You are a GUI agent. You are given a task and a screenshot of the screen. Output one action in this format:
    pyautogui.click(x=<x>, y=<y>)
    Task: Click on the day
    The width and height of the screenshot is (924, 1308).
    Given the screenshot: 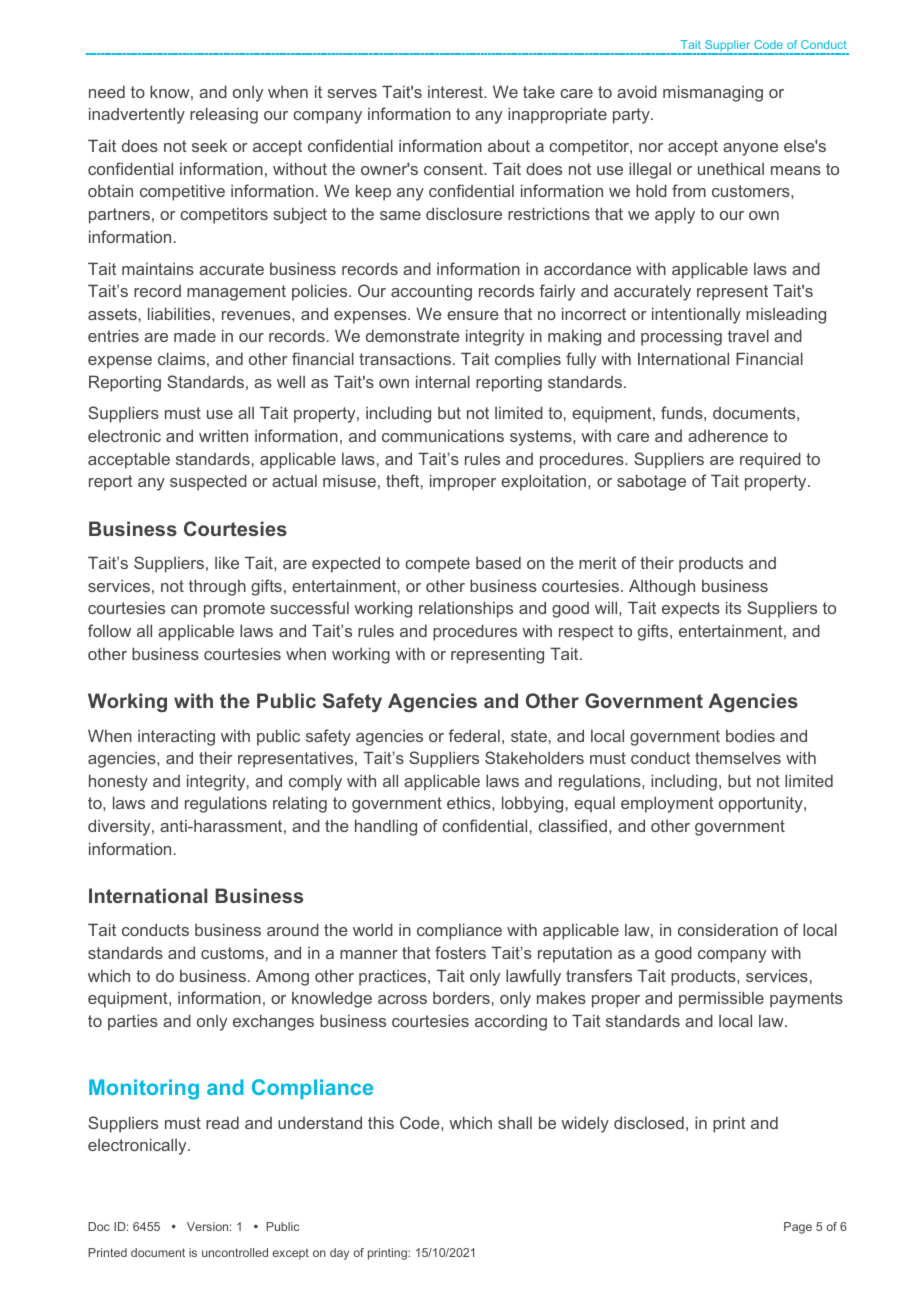 What is the action you would take?
    pyautogui.click(x=339, y=1254)
